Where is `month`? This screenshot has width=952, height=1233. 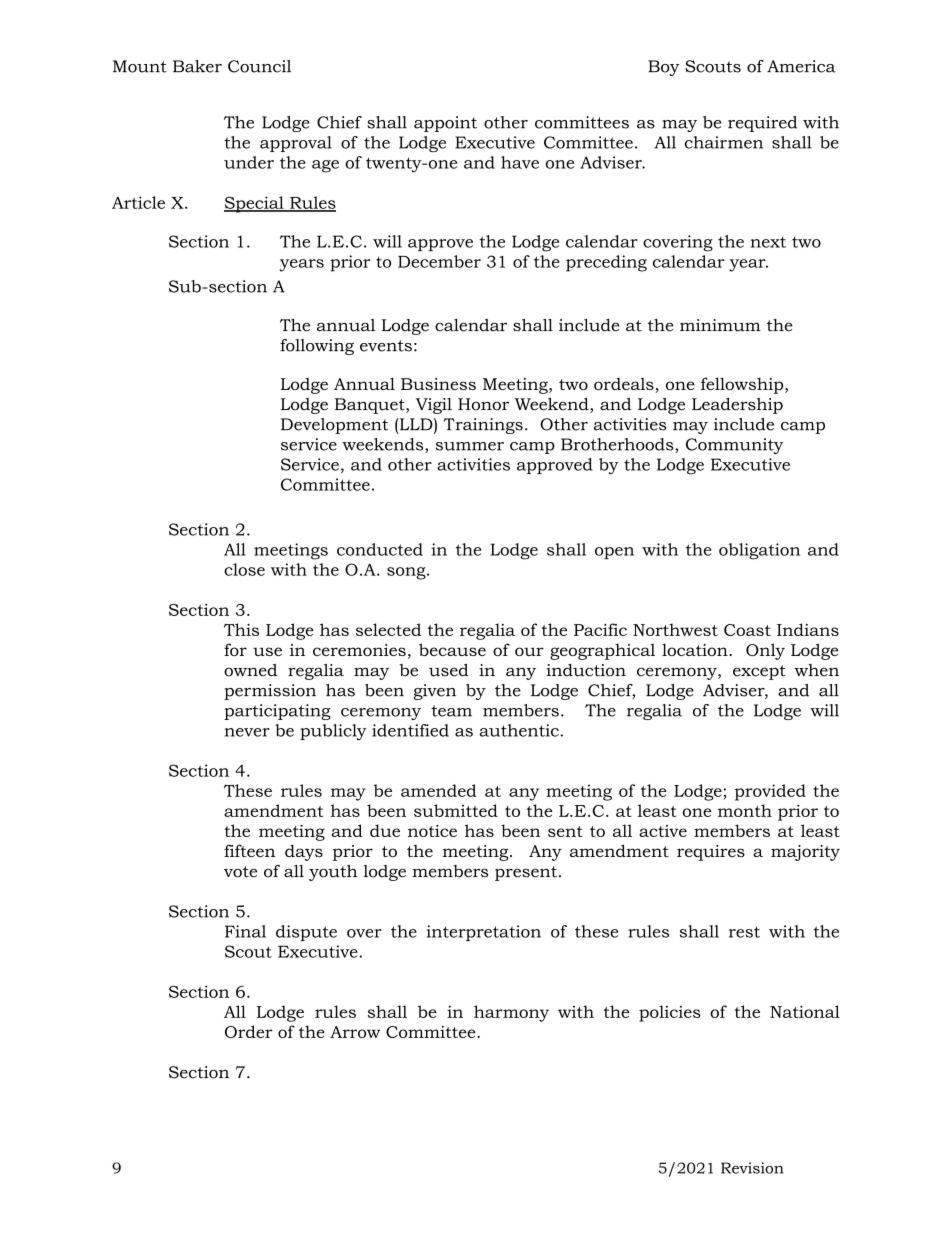
month is located at coordinates (745, 810).
